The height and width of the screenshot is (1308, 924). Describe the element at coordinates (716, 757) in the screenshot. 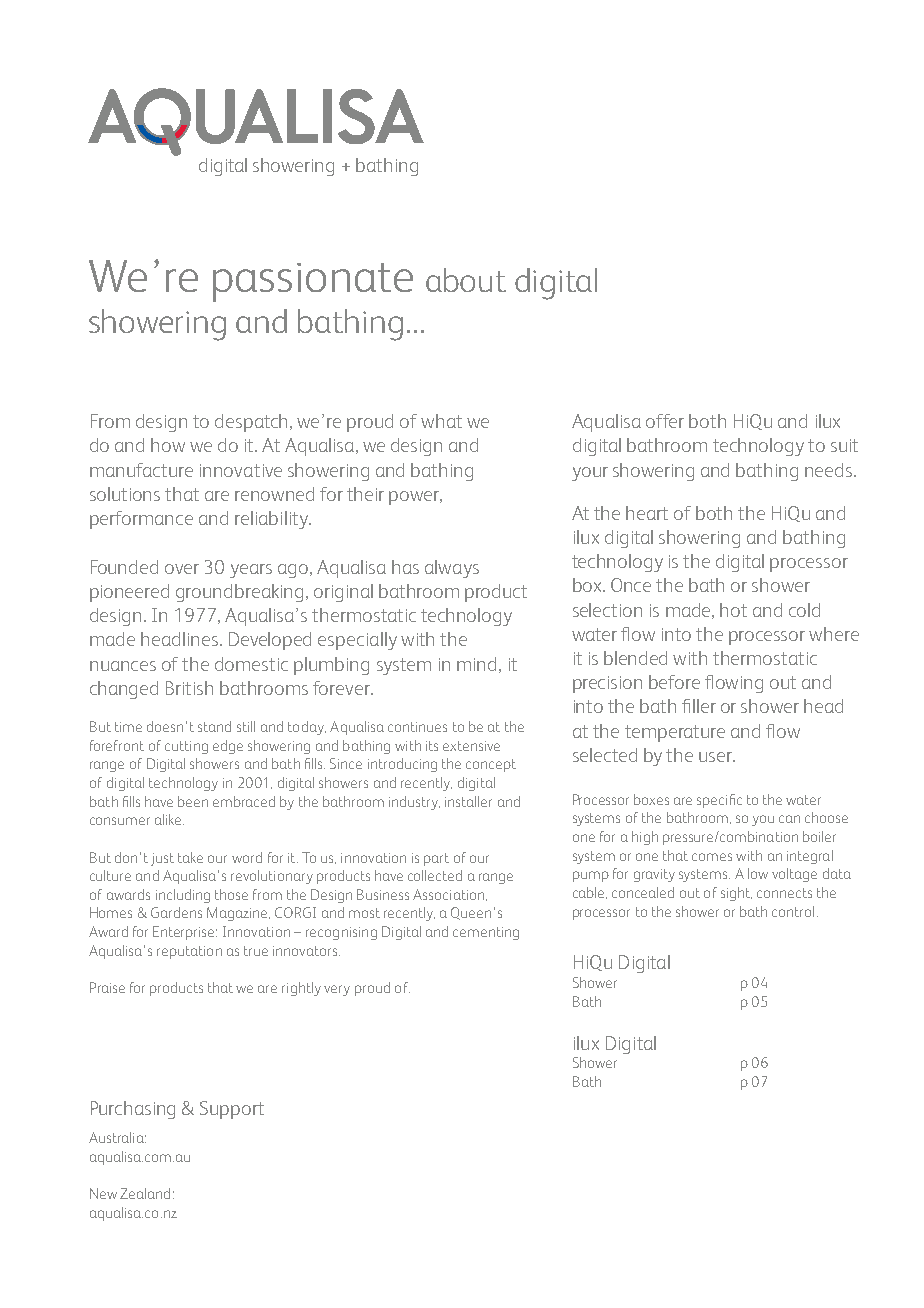

I see `user` at that location.
